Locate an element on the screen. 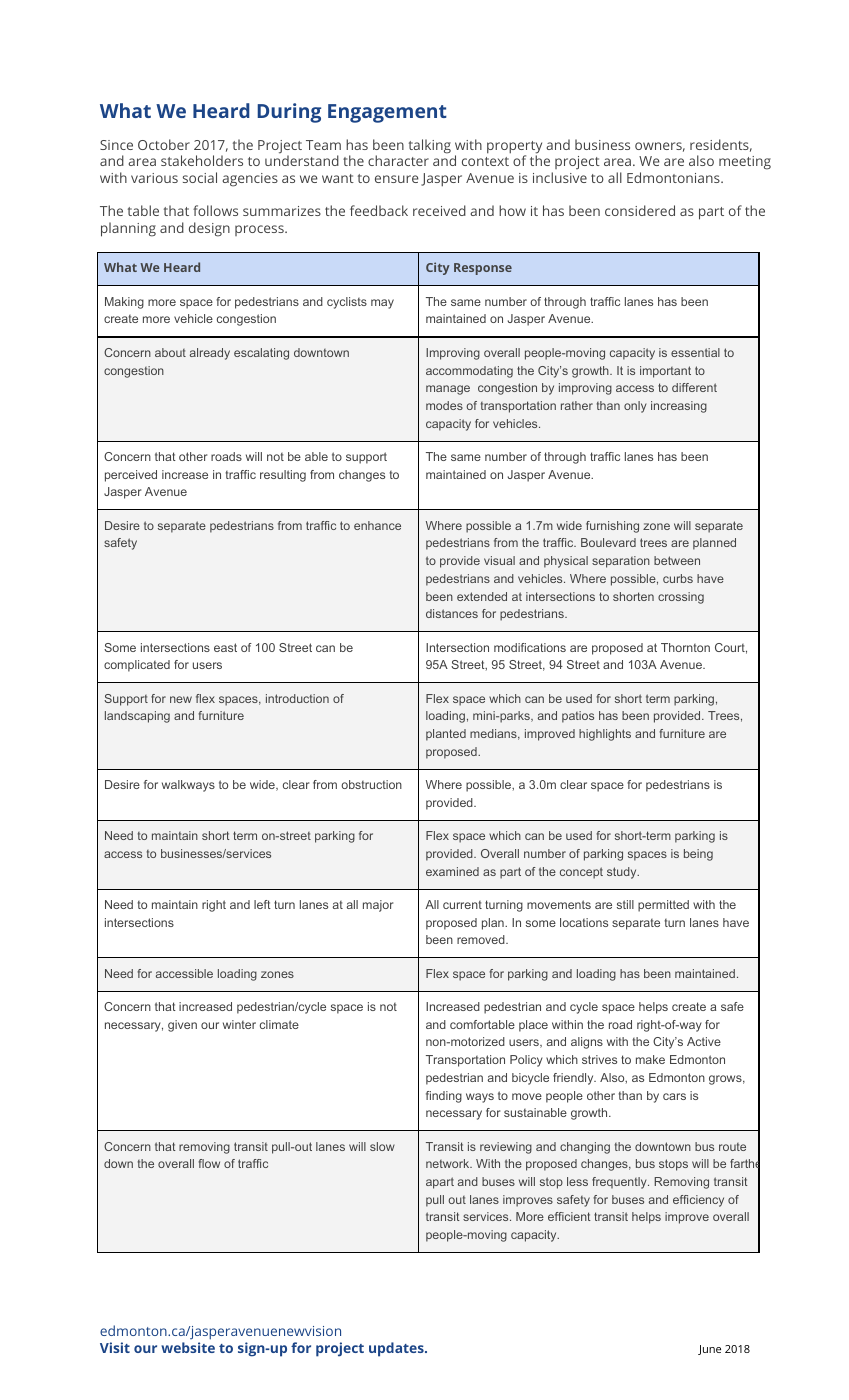  permitted is located at coordinates (663, 906).
